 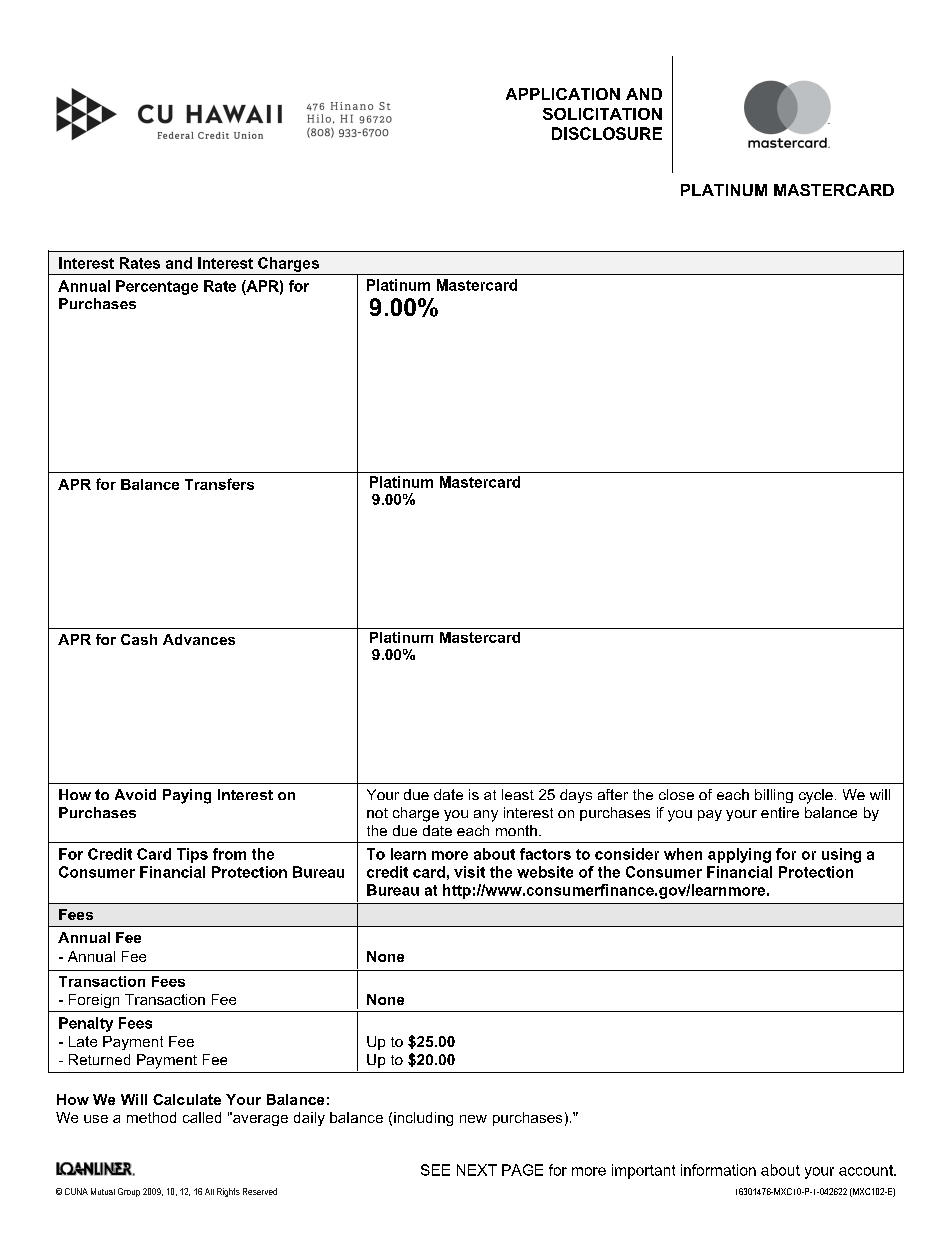 What do you see at coordinates (219, 484) in the document?
I see `Transfers` at bounding box center [219, 484].
